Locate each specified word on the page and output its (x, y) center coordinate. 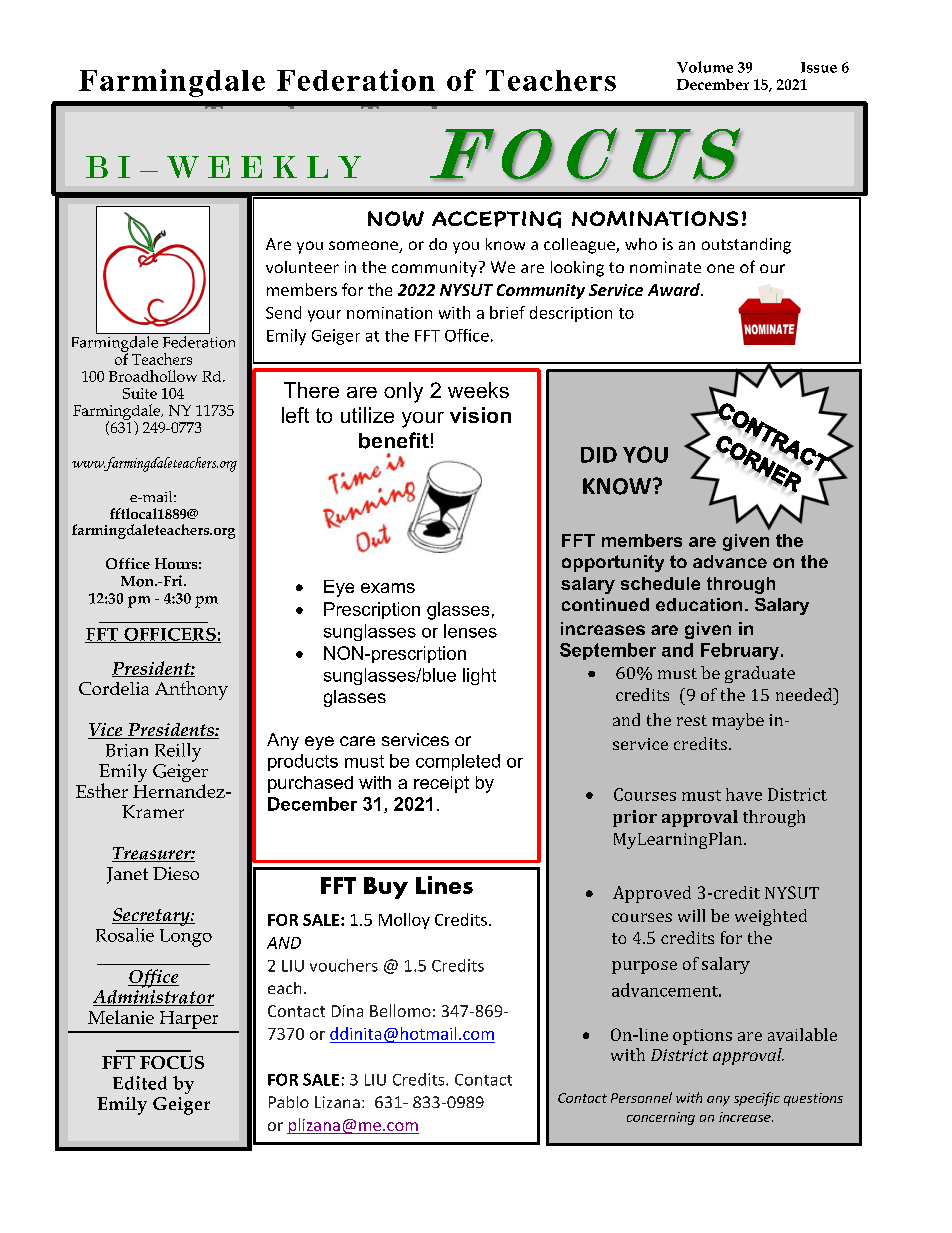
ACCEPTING (496, 219)
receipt (441, 784)
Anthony (191, 690)
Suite (140, 393)
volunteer (302, 267)
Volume (705, 67)
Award (675, 289)
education (699, 604)
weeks (478, 390)
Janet (127, 875)
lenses (470, 631)
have (744, 794)
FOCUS (172, 1062)
